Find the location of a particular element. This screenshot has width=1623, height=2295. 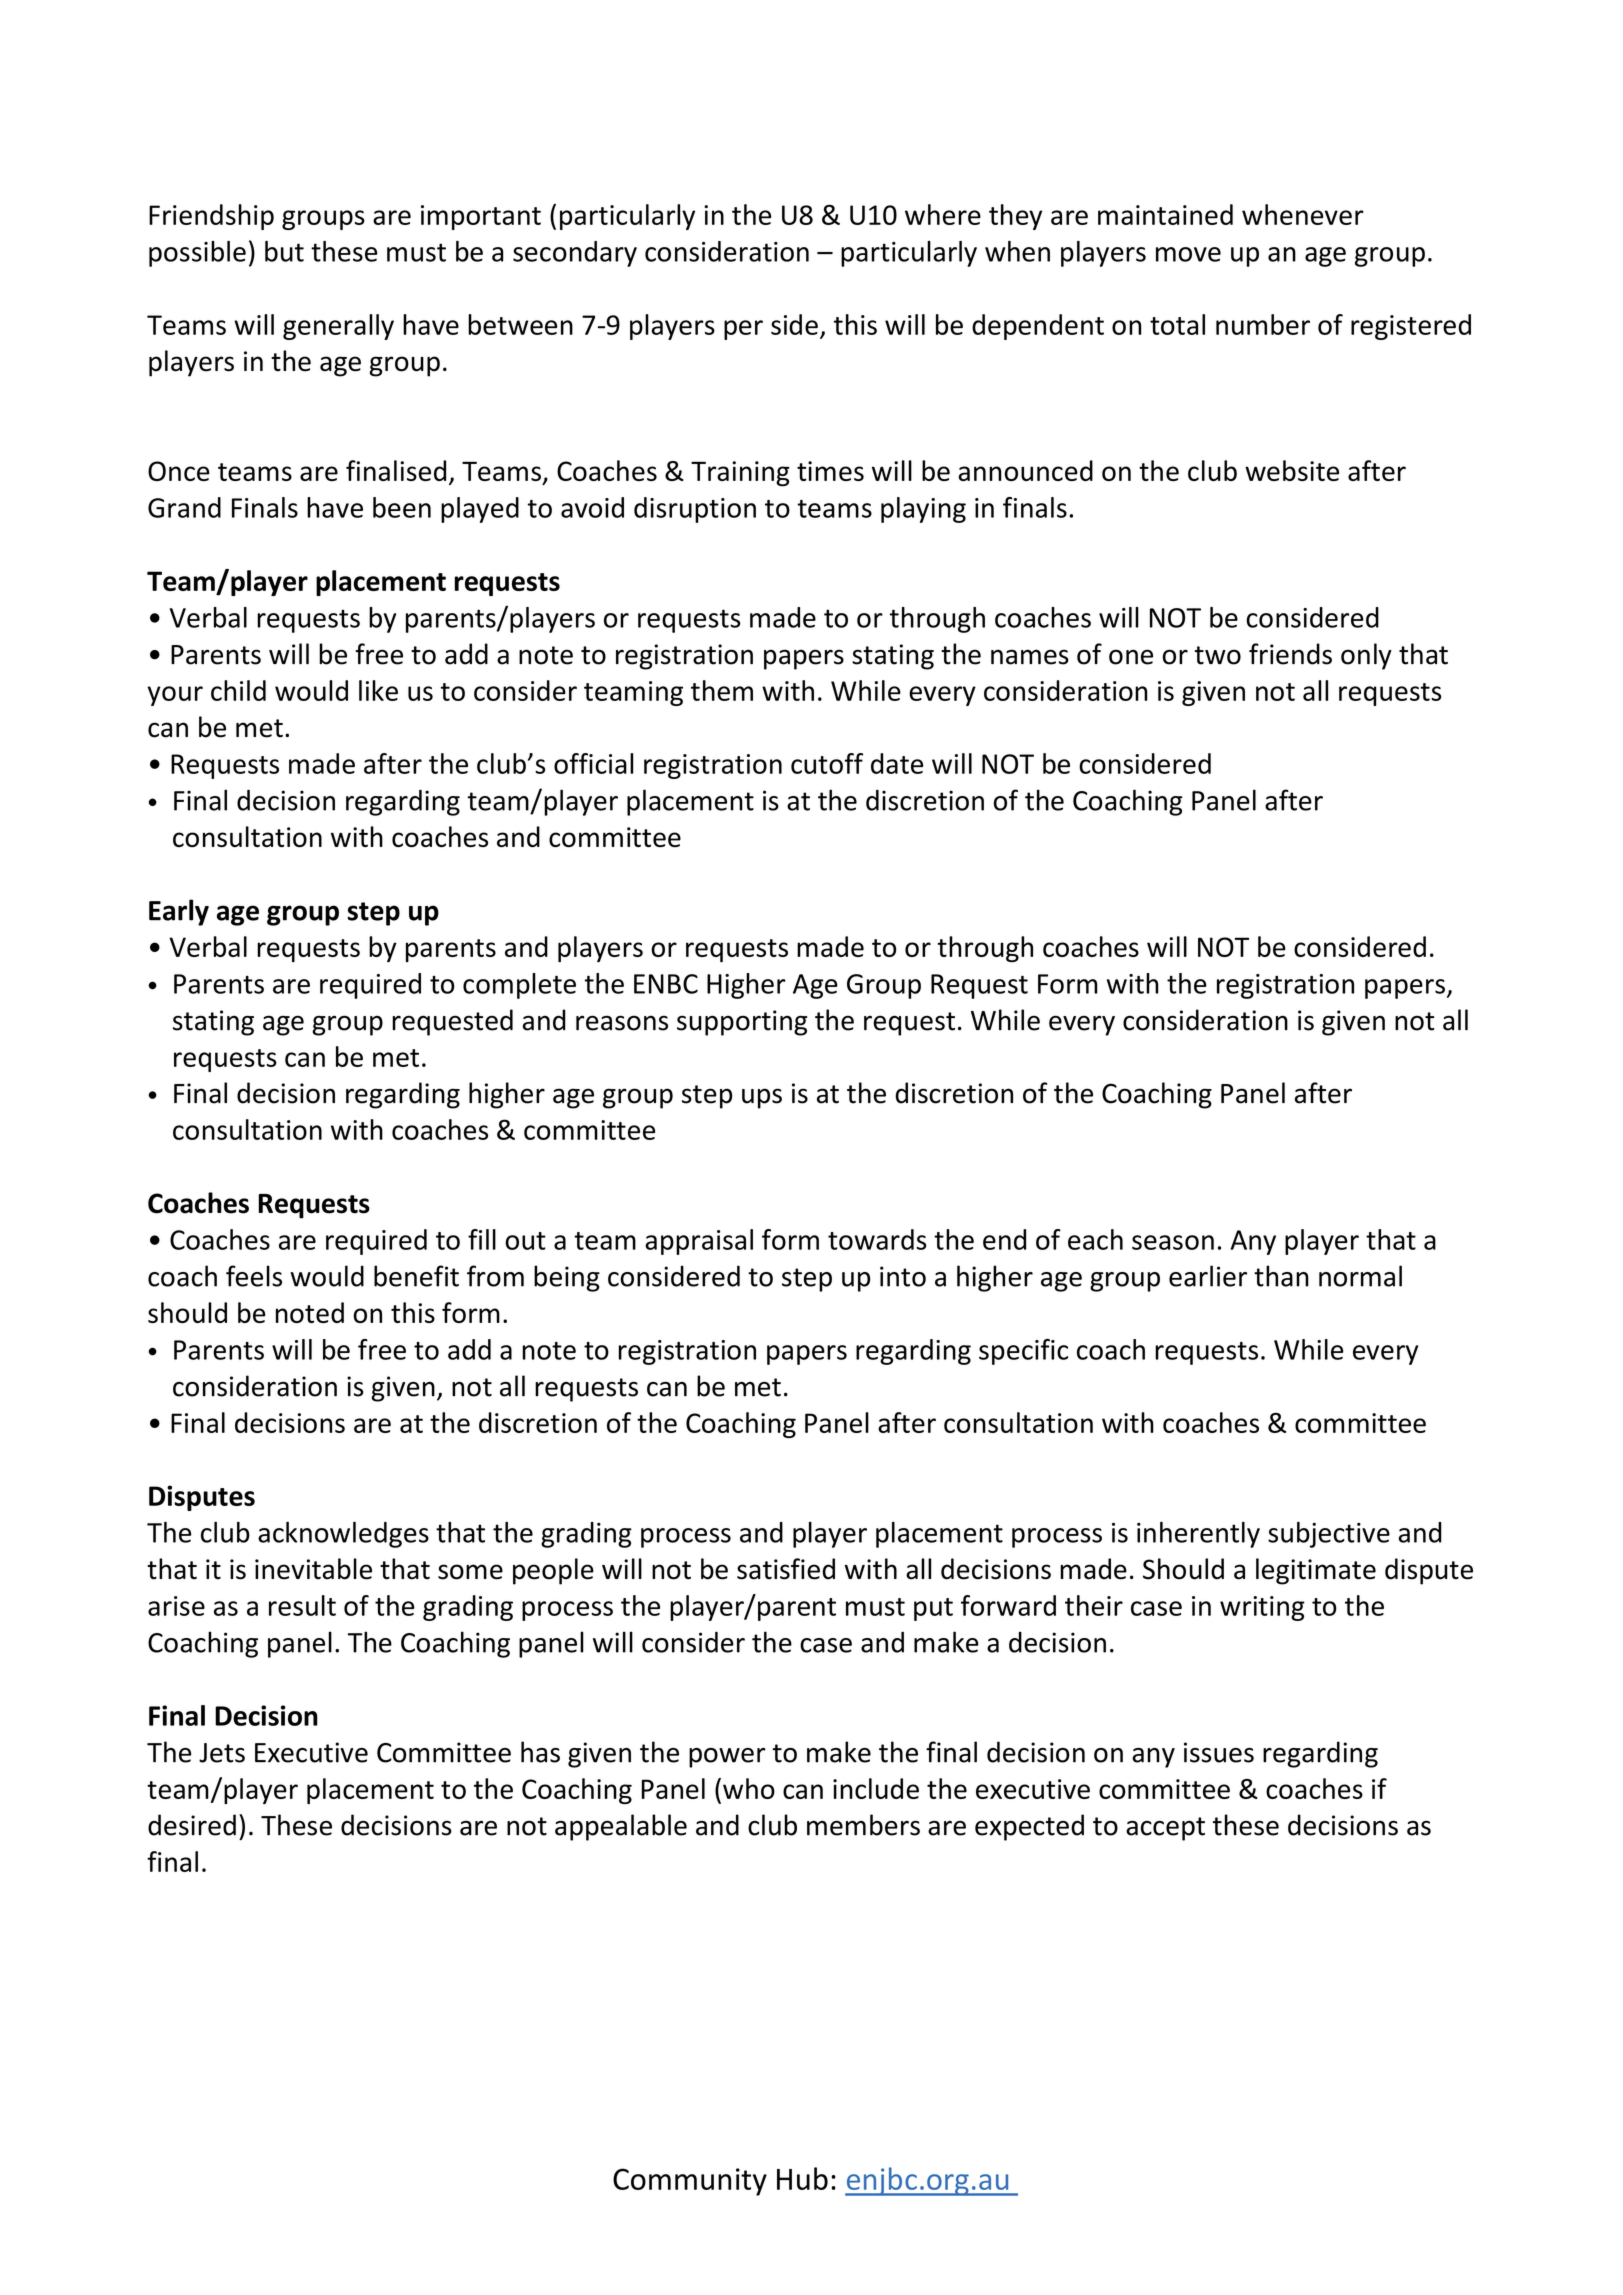

than is located at coordinates (1281, 1276).
